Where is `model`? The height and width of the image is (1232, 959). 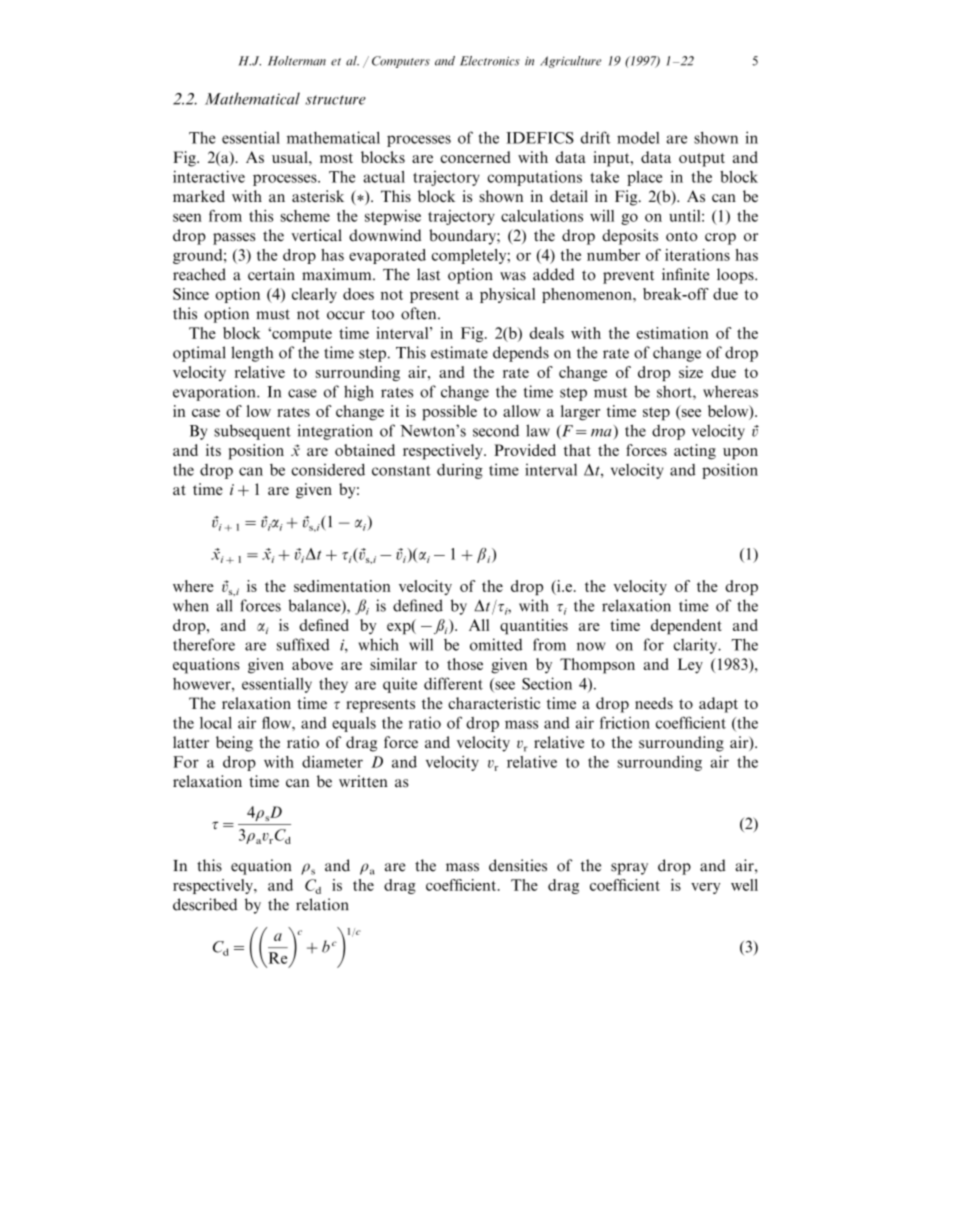
model is located at coordinates (638, 137).
